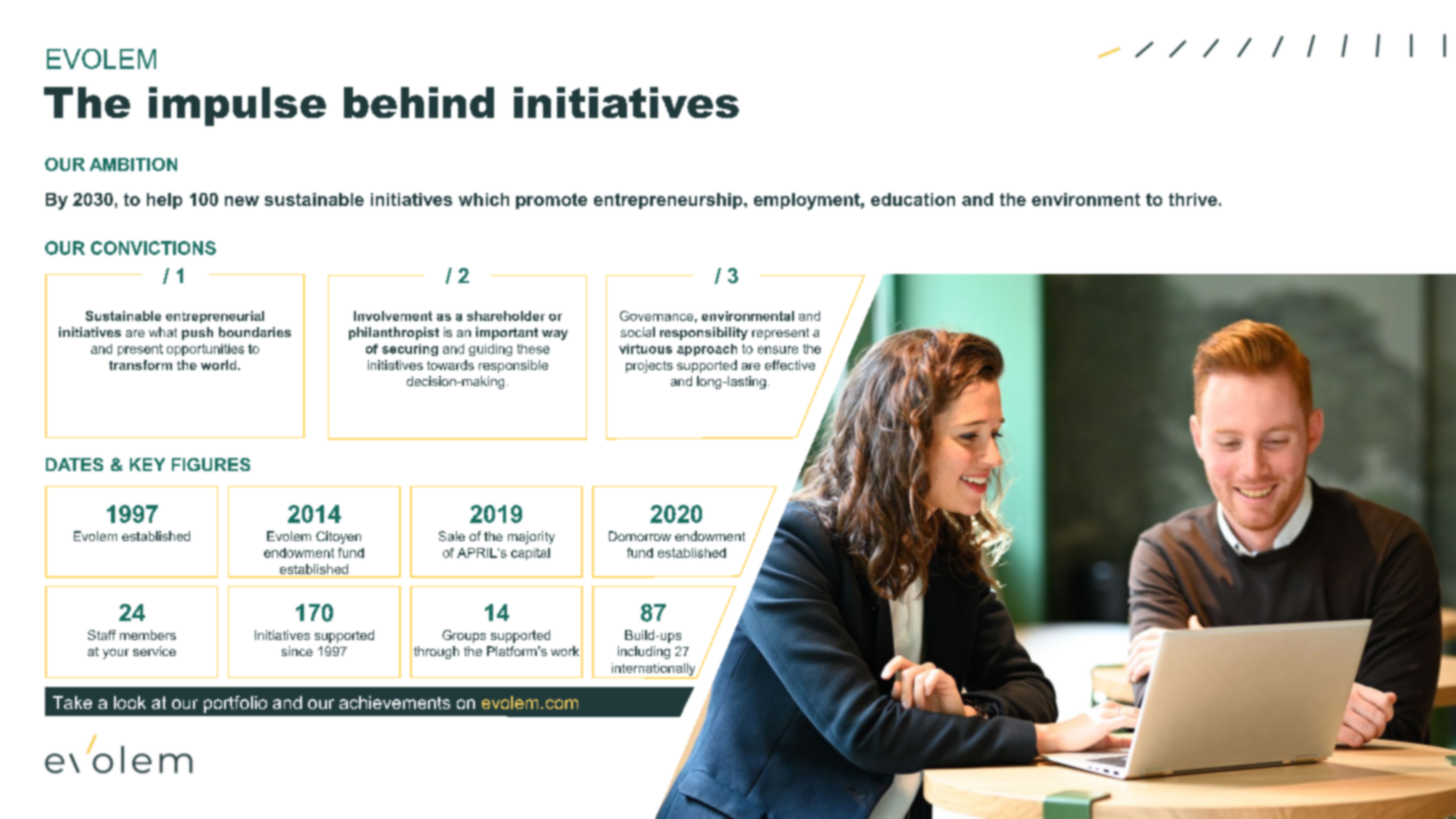  Describe the element at coordinates (464, 636) in the document. I see `Groups` at that location.
